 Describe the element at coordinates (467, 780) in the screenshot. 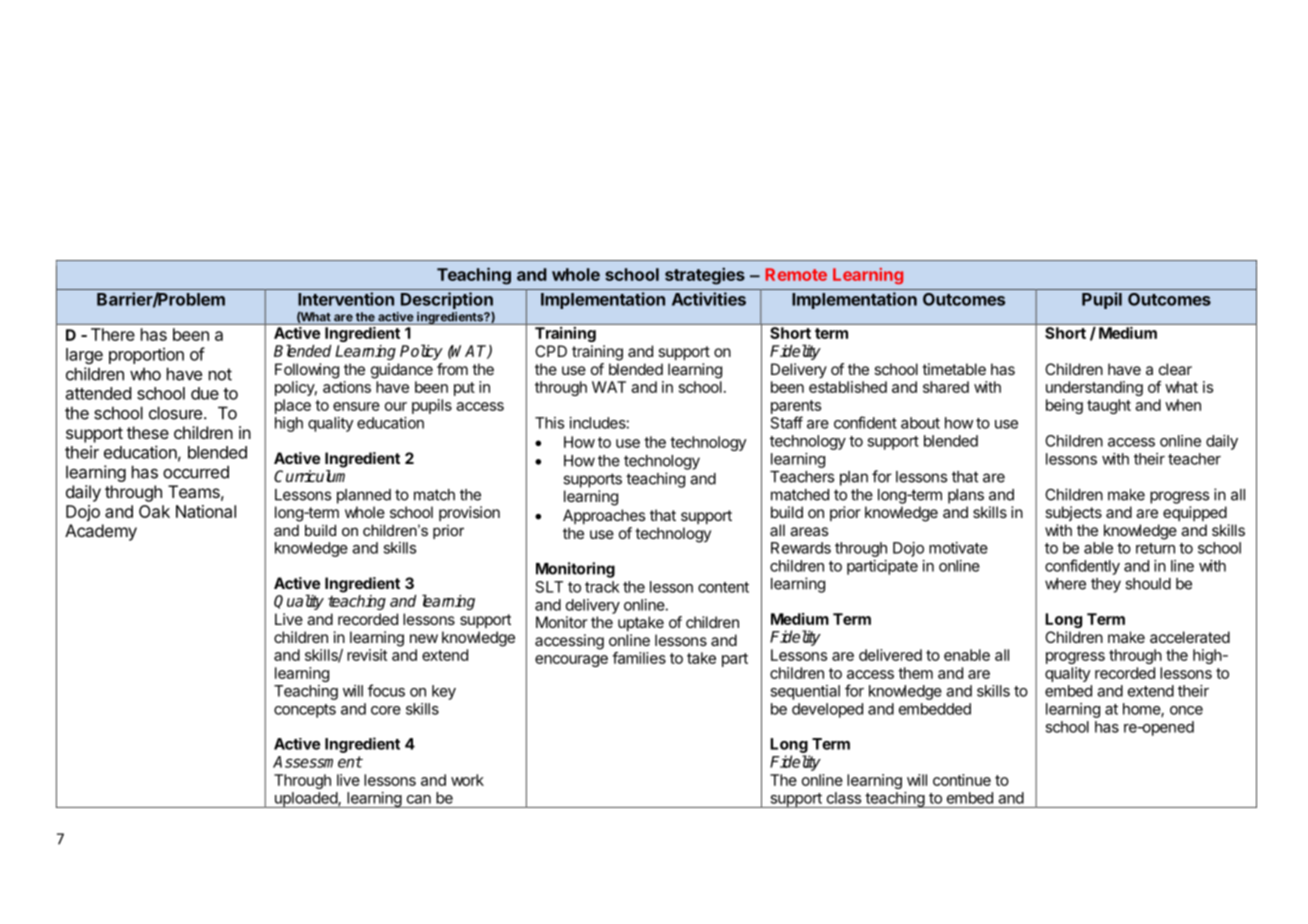

I see `work` at that location.
